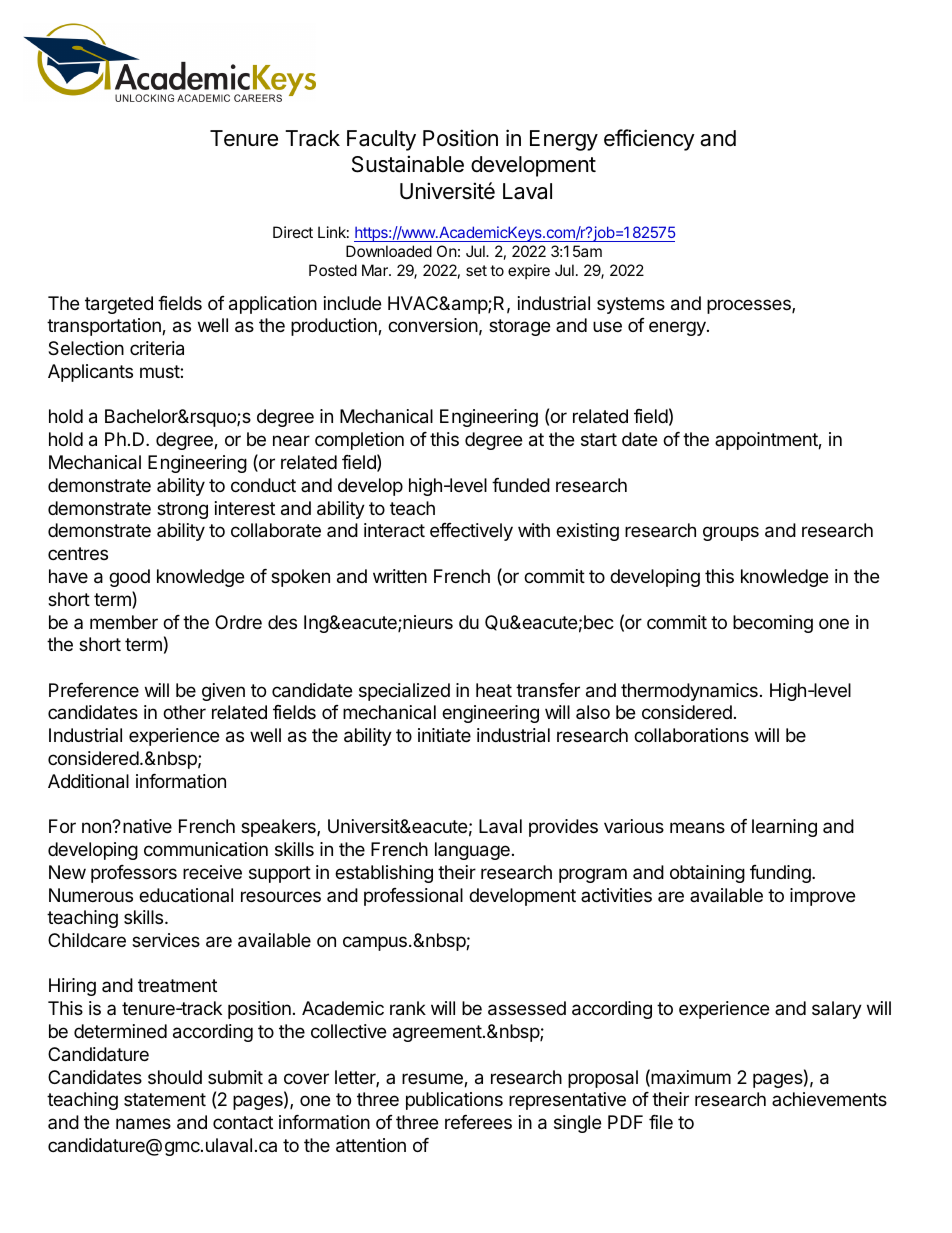 Image resolution: width=952 pixels, height=1233 pixels. Describe the element at coordinates (781, 874) in the document. I see `funding` at that location.
